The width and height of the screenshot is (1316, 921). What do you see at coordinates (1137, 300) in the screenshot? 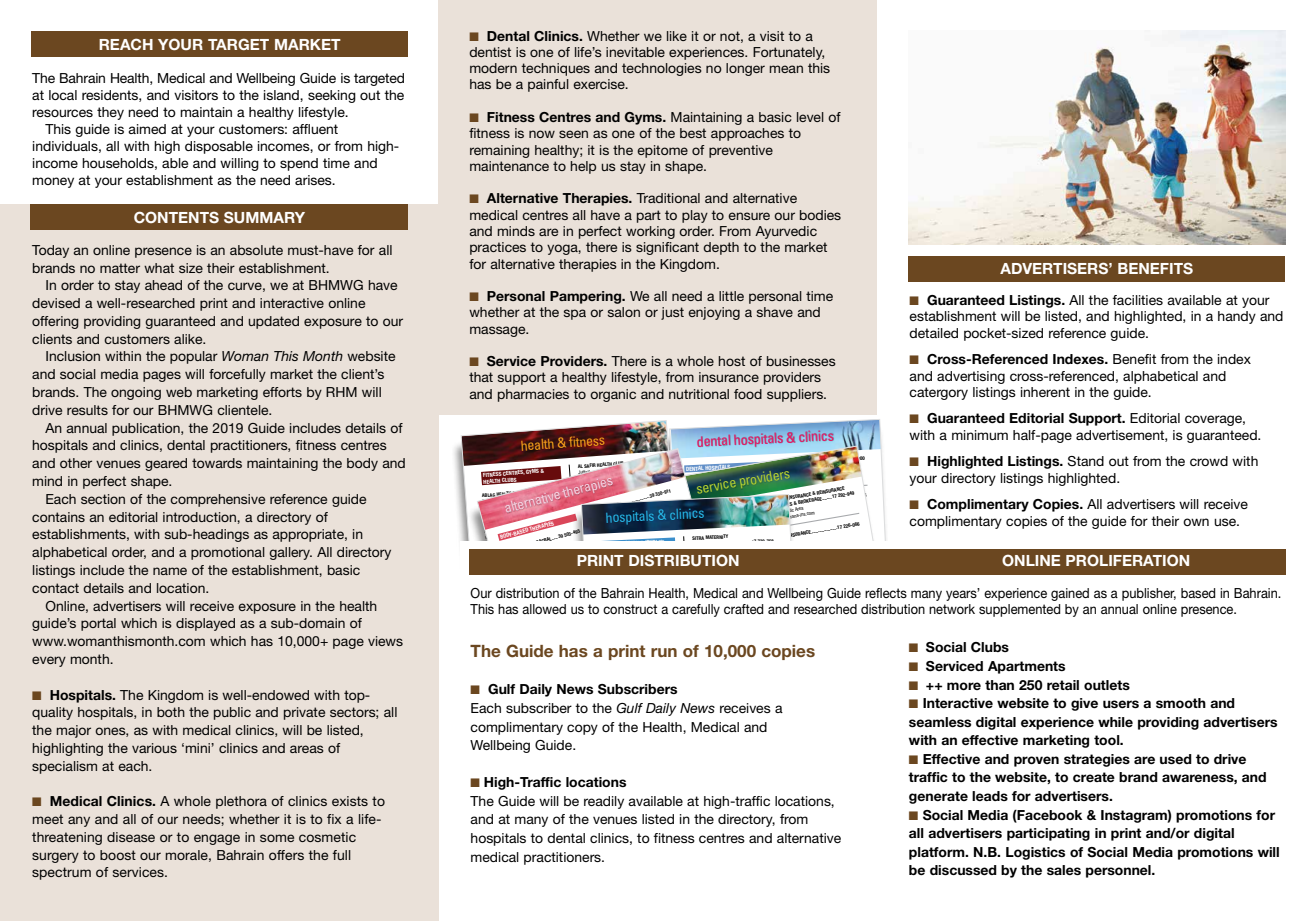
I see `facilities` at bounding box center [1137, 300].
